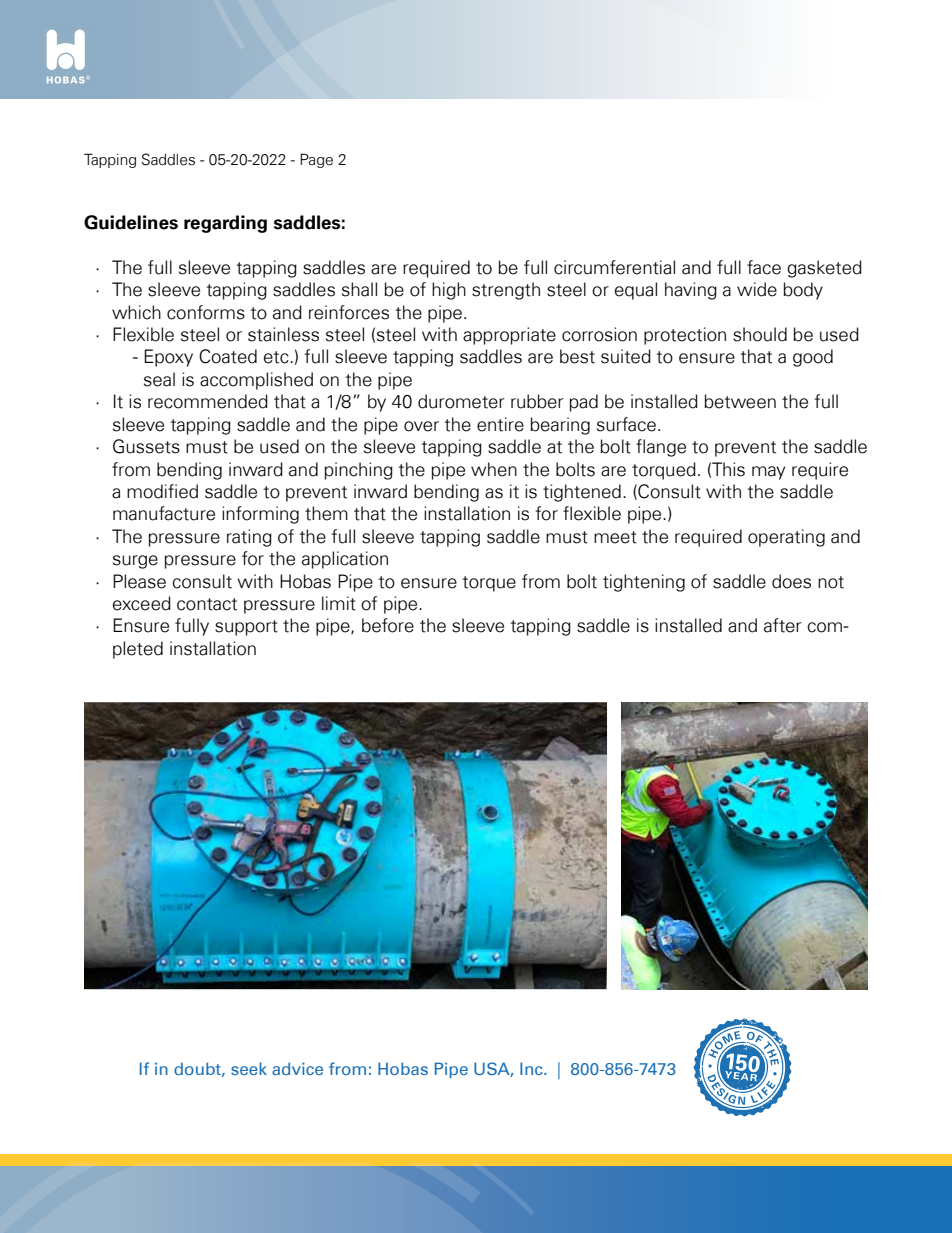 The width and height of the image is (952, 1233). I want to click on after, so click(782, 625).
